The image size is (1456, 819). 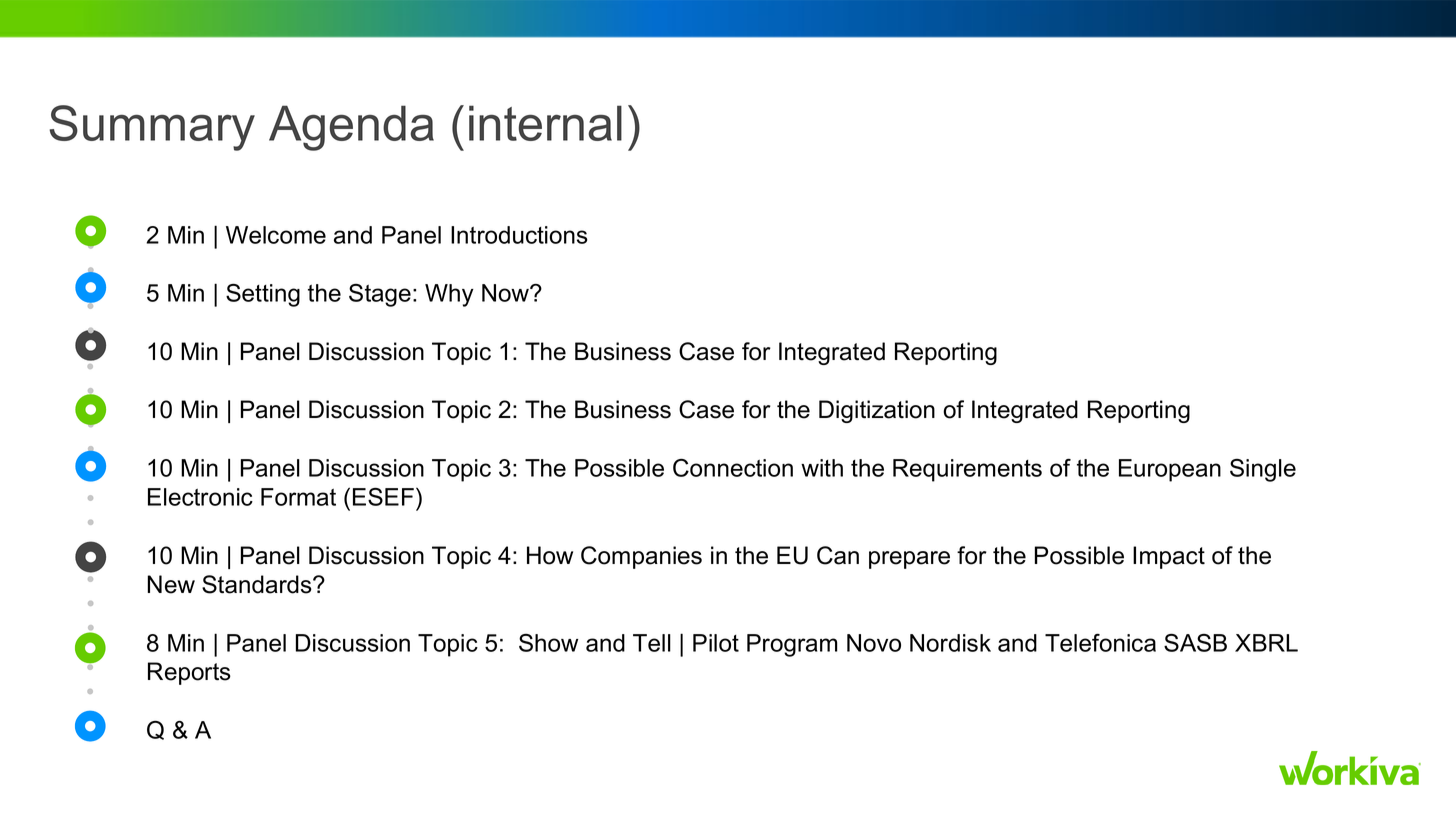 What do you see at coordinates (189, 673) in the screenshot?
I see `Reports` at bounding box center [189, 673].
